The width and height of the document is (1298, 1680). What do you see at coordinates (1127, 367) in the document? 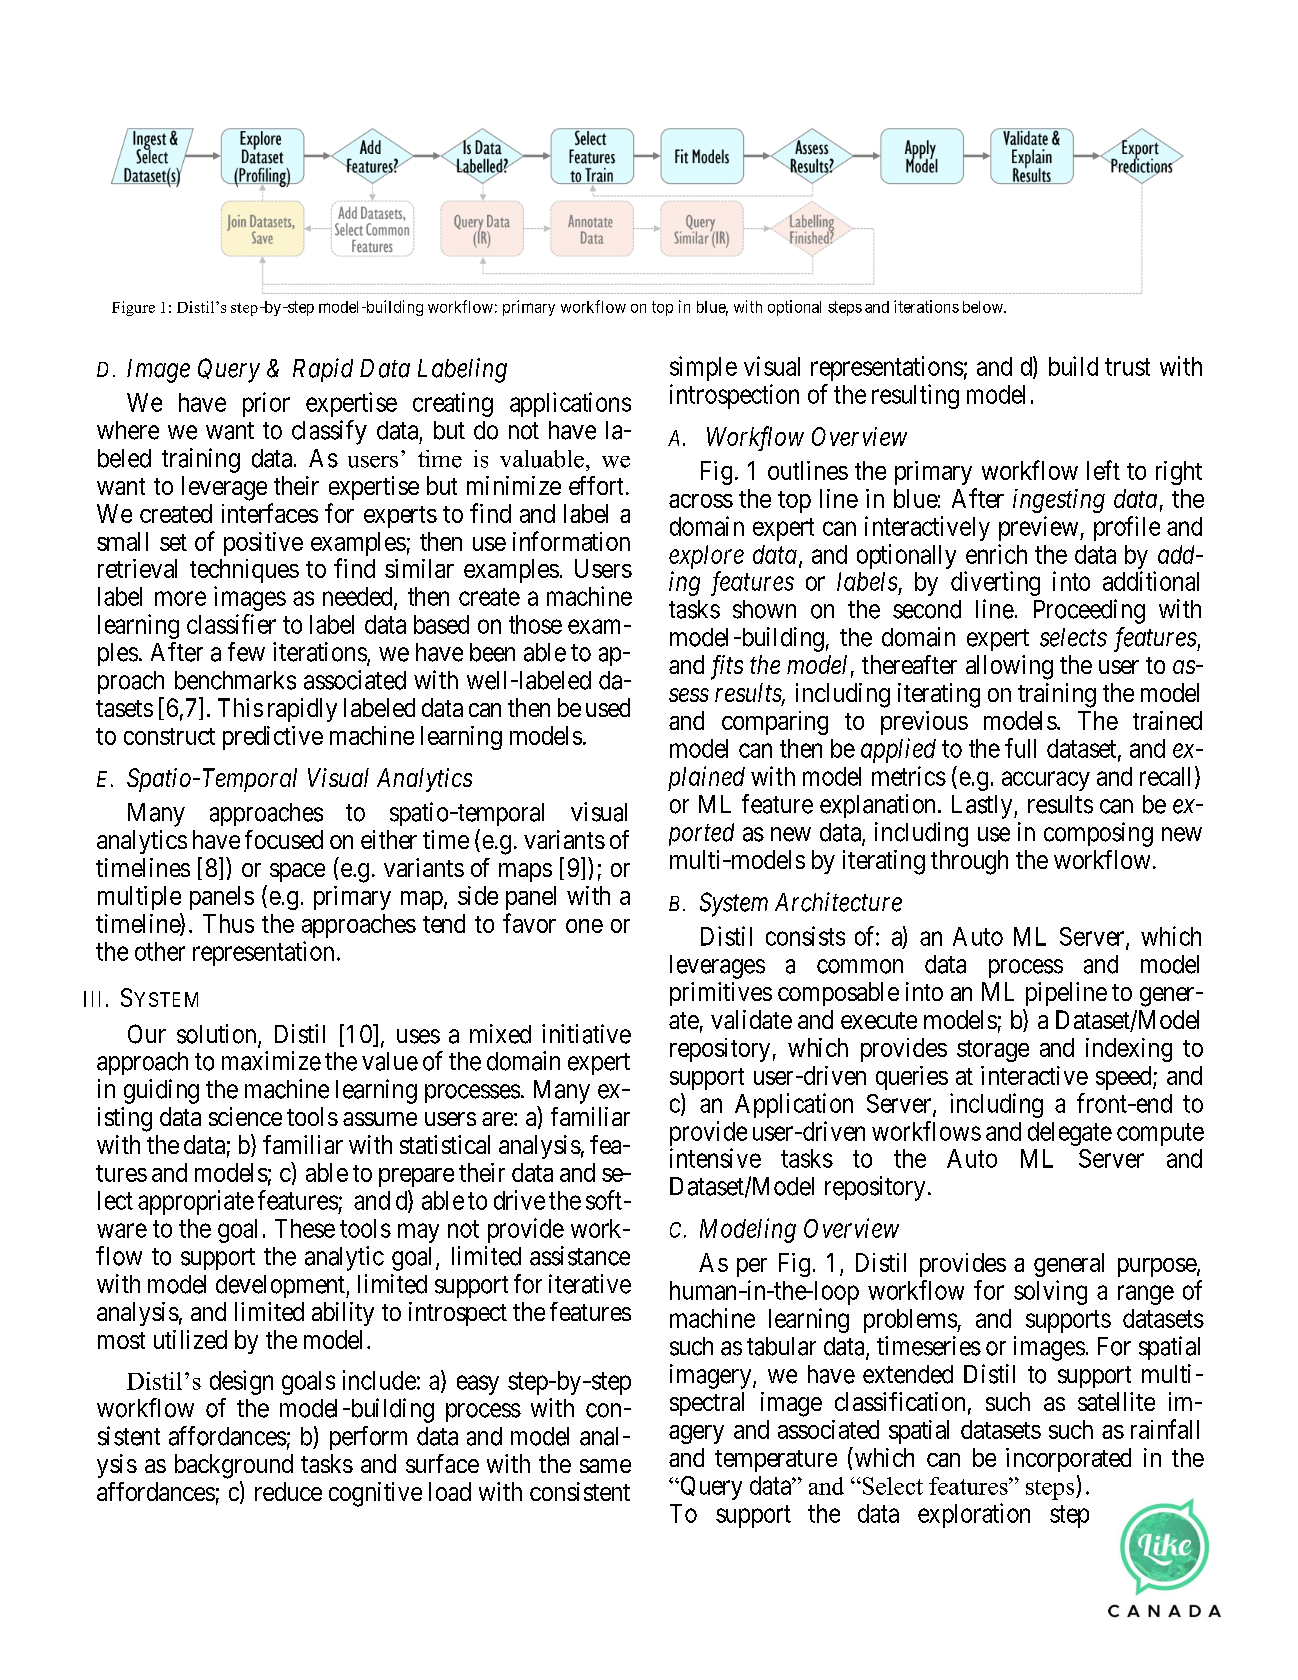
I see `trust` at bounding box center [1127, 367].
